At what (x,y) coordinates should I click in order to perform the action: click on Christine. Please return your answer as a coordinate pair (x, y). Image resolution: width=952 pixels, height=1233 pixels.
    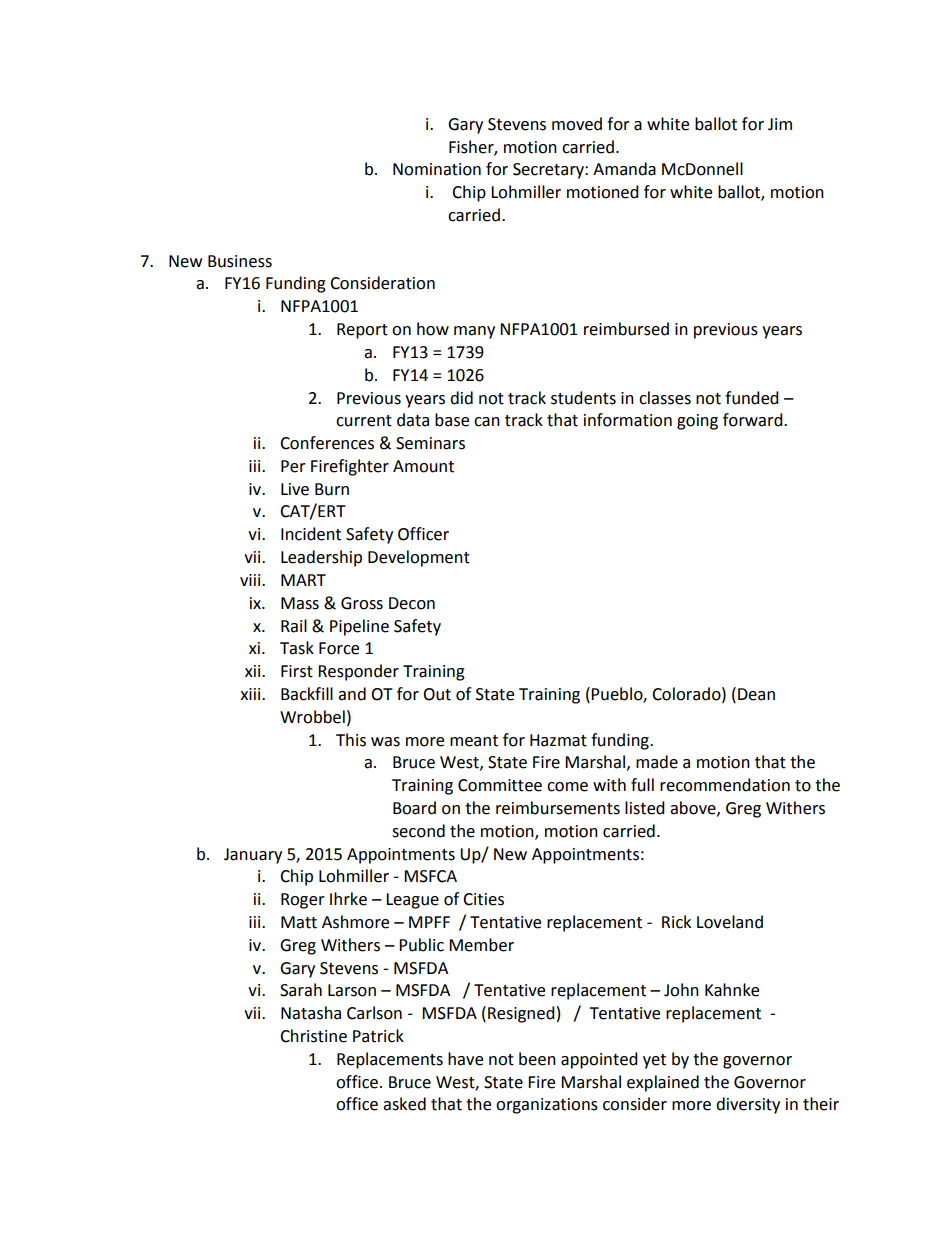
    Looking at the image, I should click on (313, 1036).
